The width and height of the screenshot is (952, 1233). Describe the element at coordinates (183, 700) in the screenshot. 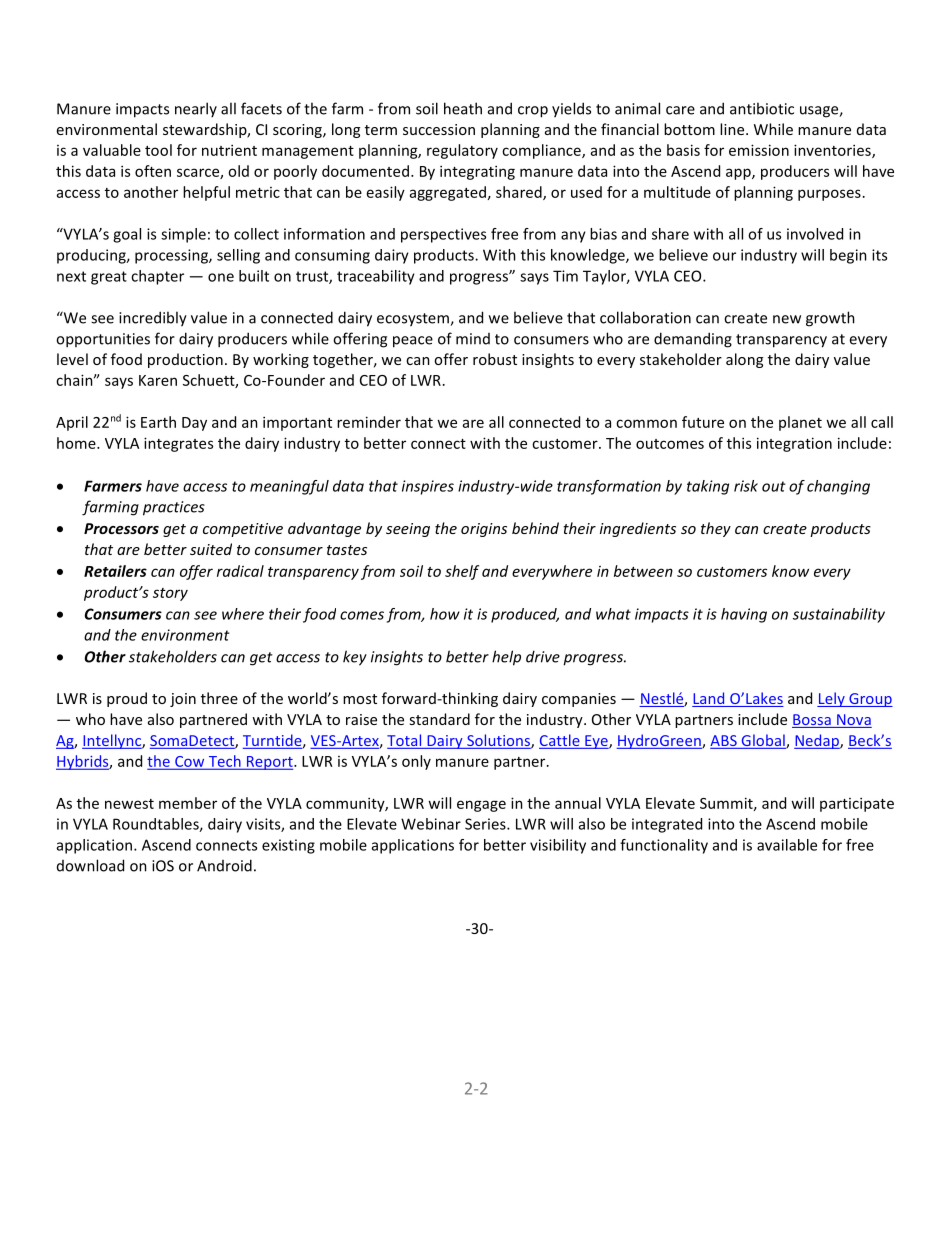

I see `join` at that location.
